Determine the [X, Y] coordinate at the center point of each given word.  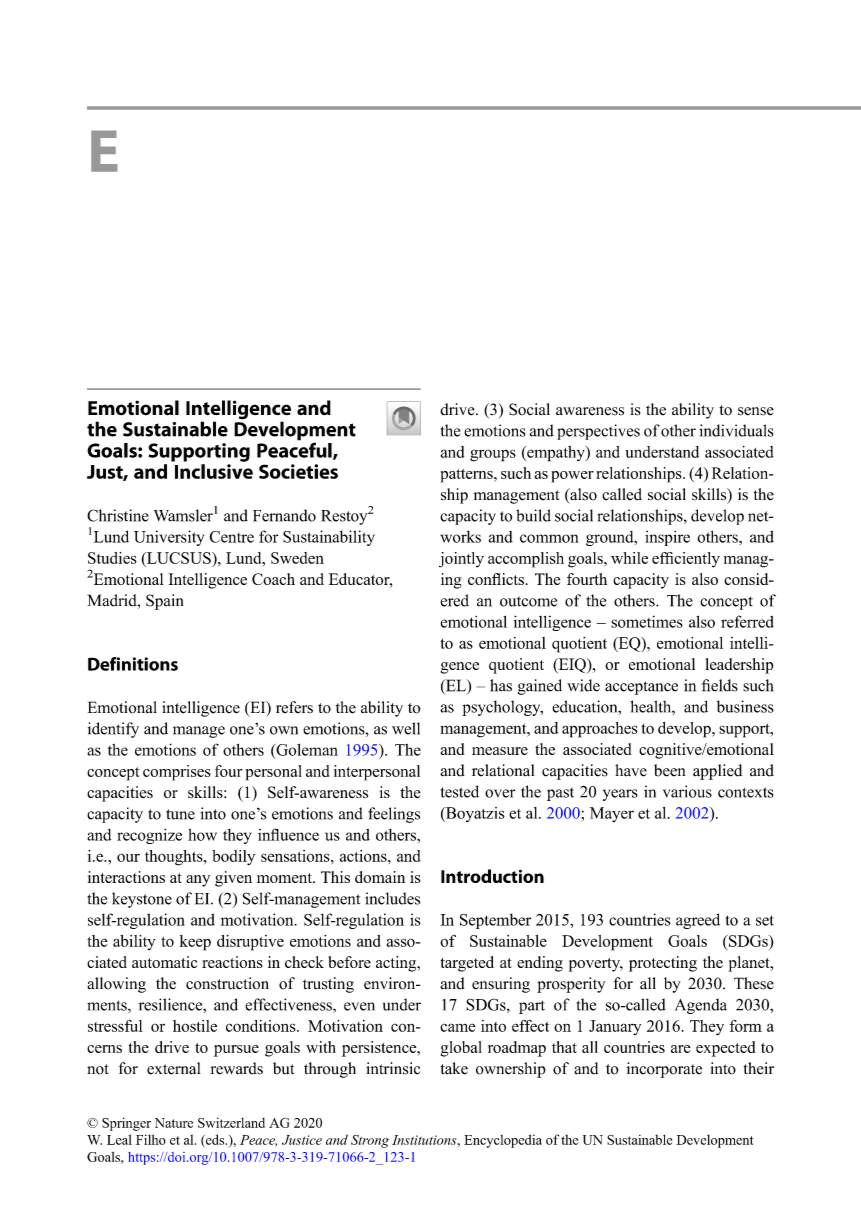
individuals [737, 430]
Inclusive [214, 471]
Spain [164, 602]
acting [397, 964]
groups [493, 455]
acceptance [641, 688]
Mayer [612, 815]
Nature [174, 1123]
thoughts [175, 858]
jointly [461, 560]
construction [227, 983]
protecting [663, 964]
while [629, 558]
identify [113, 730]
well [406, 728]
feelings [394, 815]
